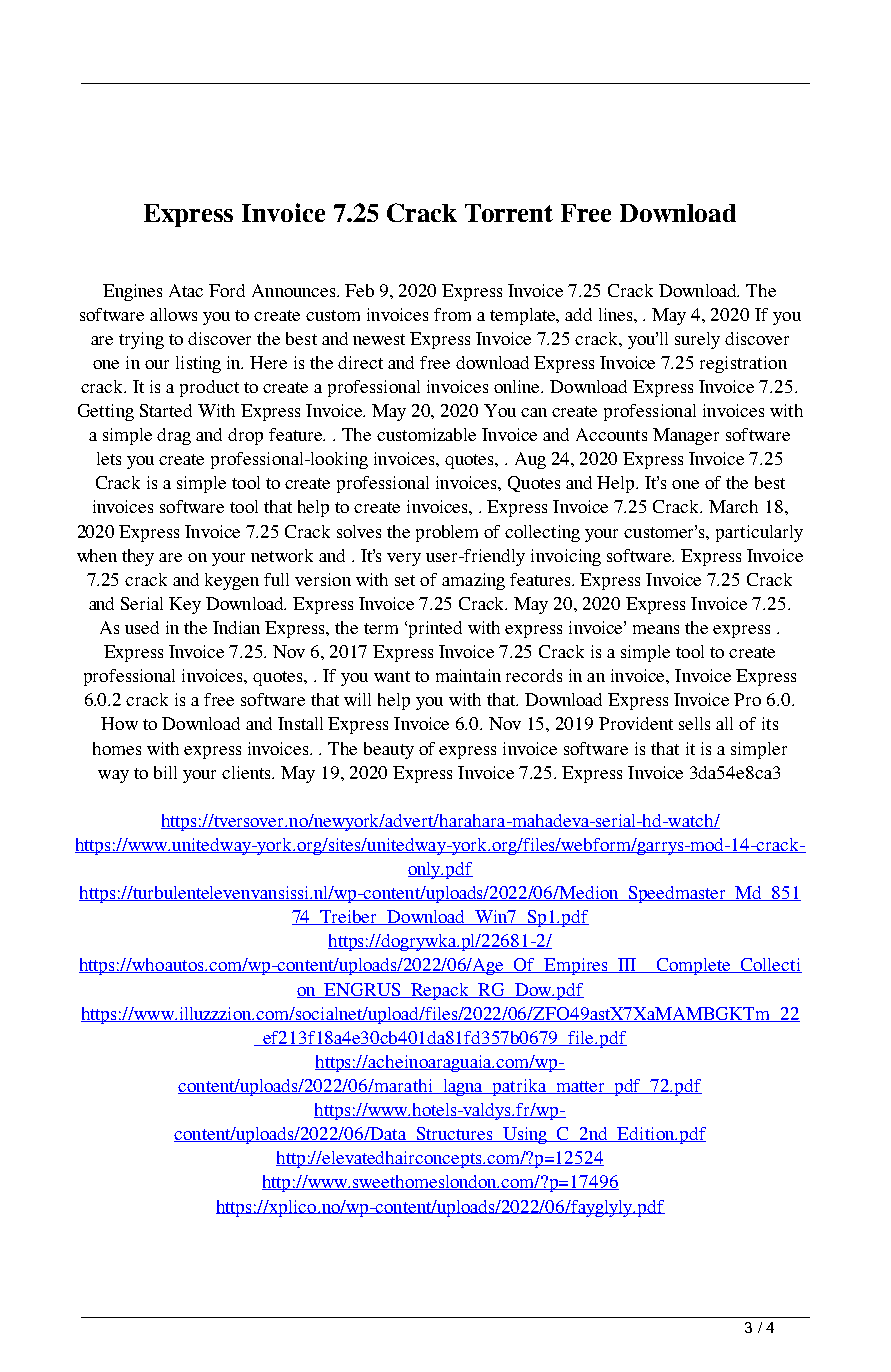 This image has height=1372, width=891. I want to click on Torrent, so click(509, 213).
